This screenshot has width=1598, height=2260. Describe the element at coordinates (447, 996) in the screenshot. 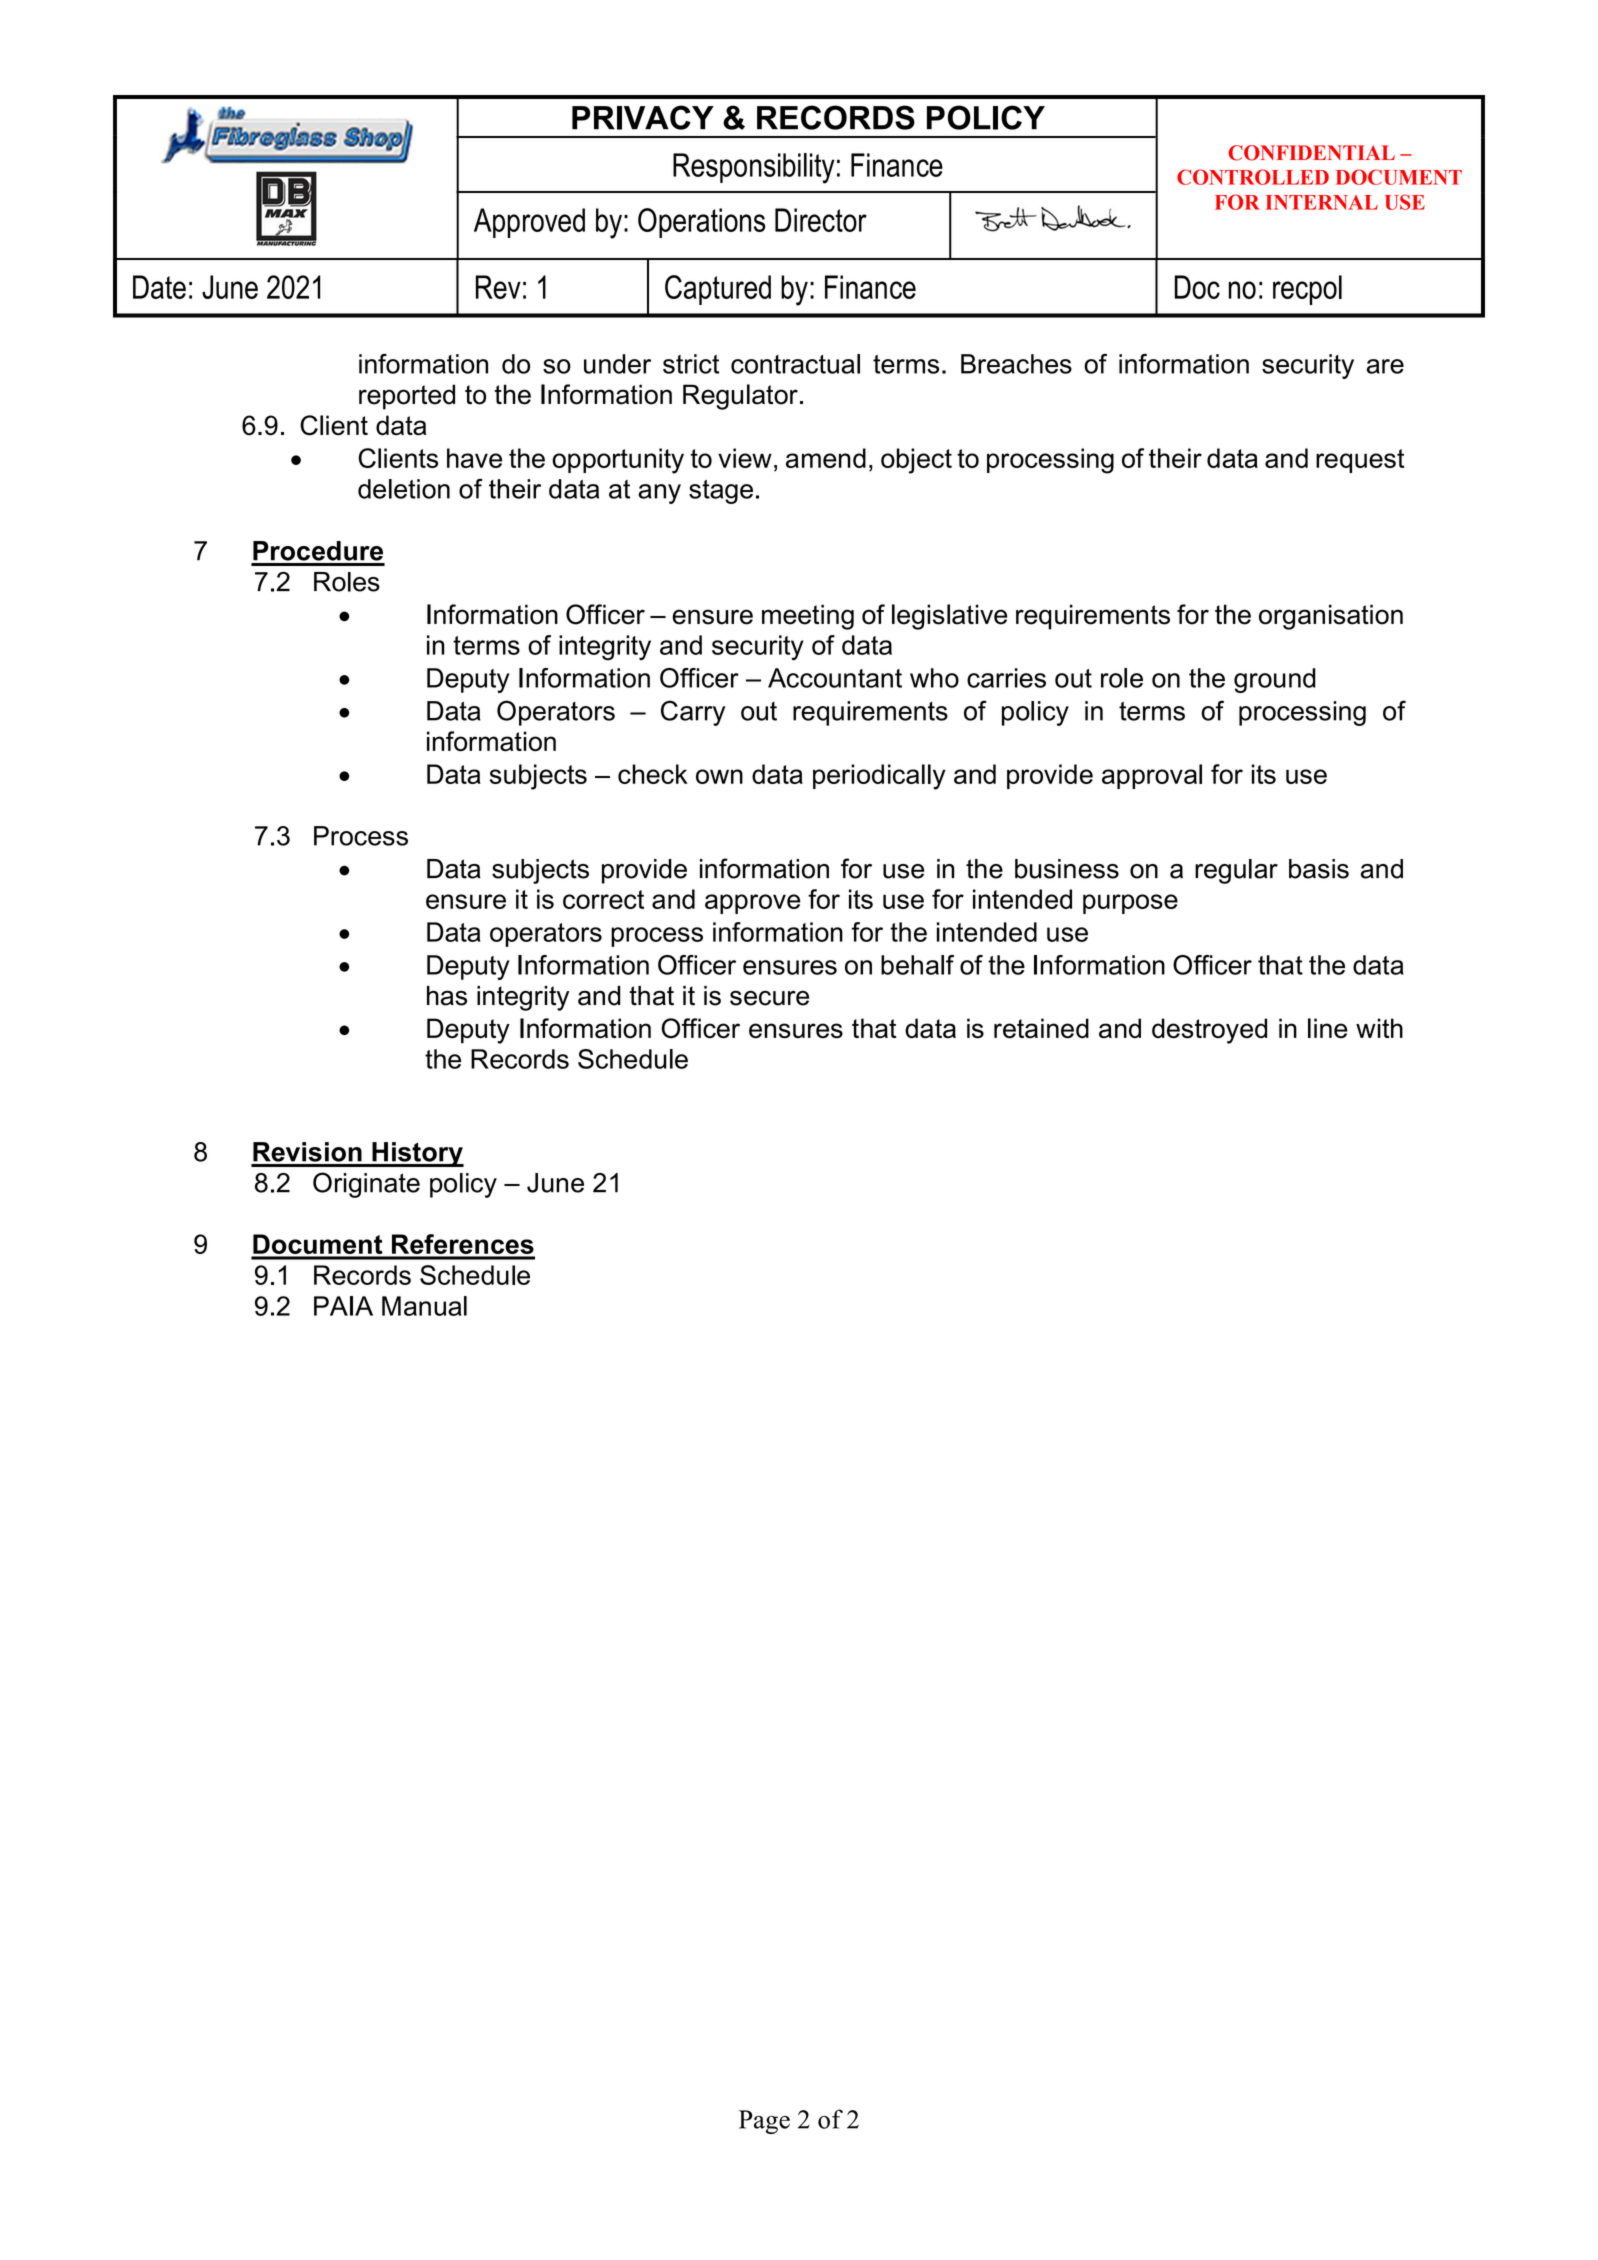

I see `has` at that location.
